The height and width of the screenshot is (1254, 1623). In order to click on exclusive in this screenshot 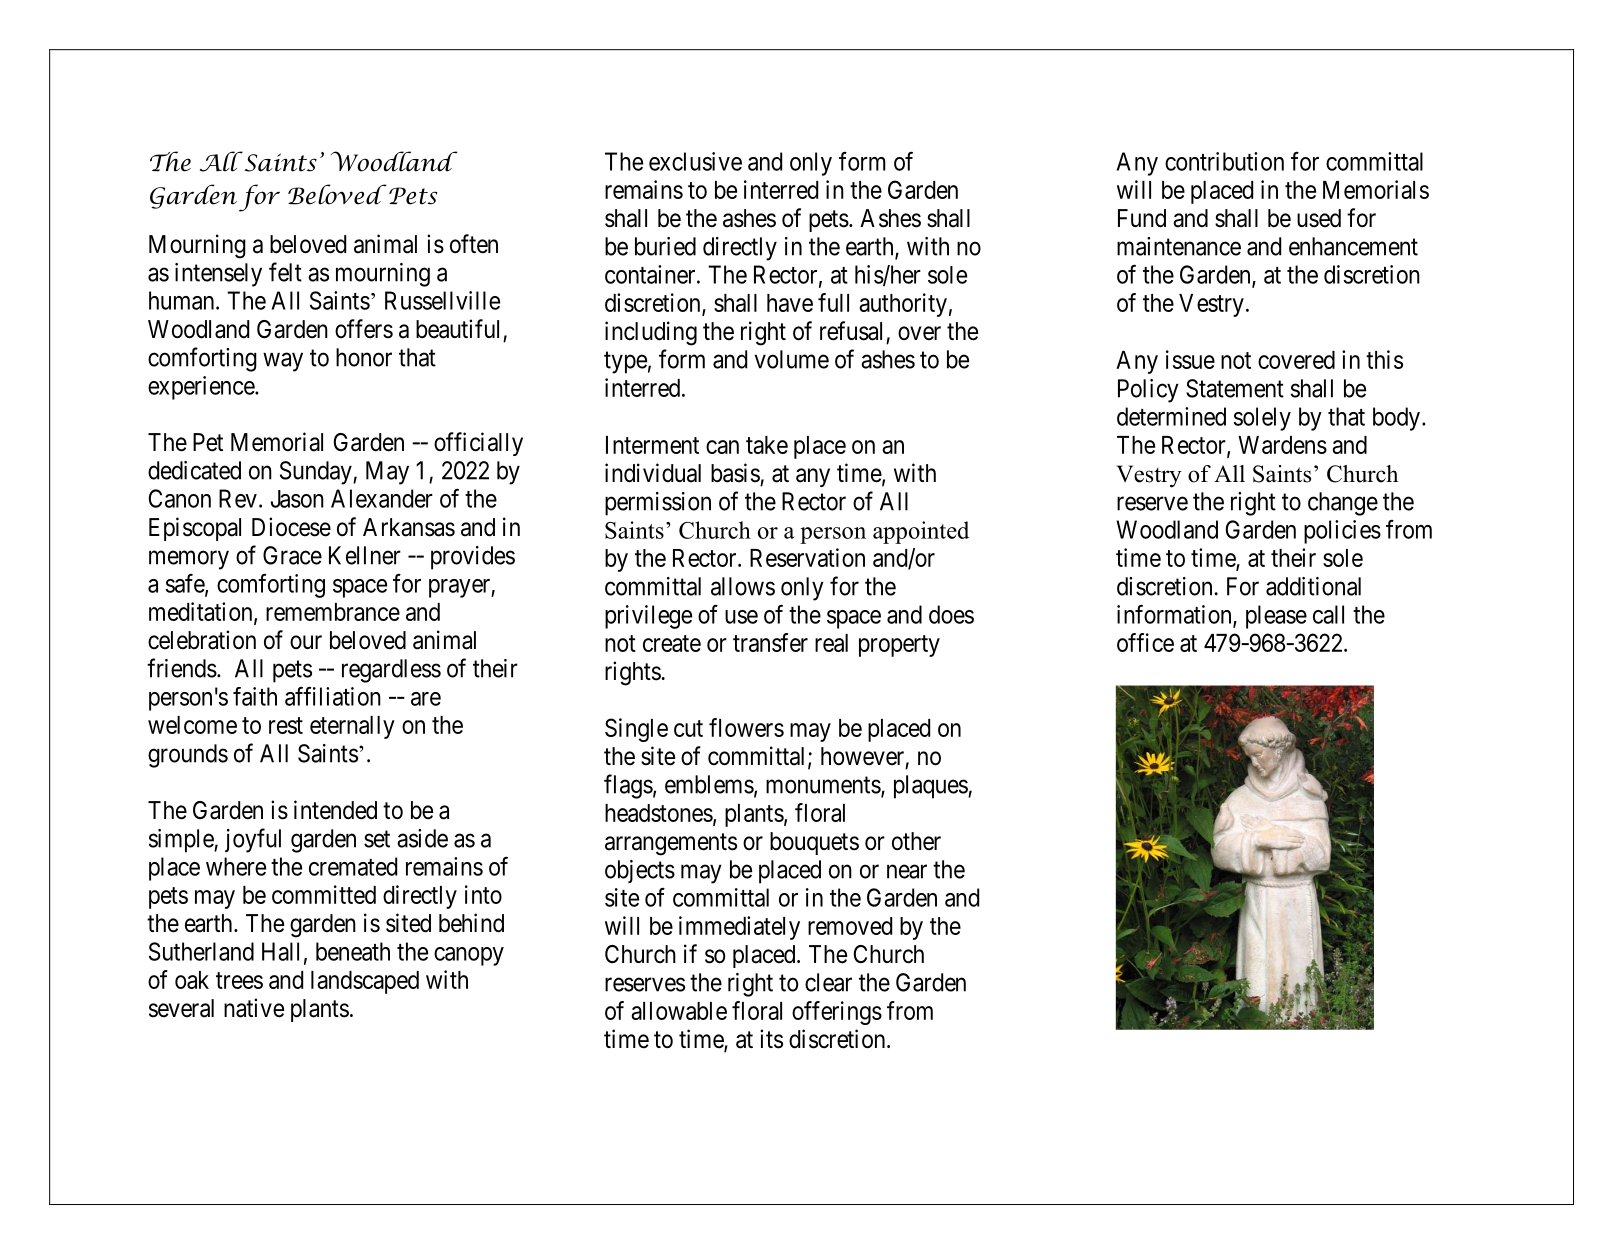, I will do `click(695, 161)`.
